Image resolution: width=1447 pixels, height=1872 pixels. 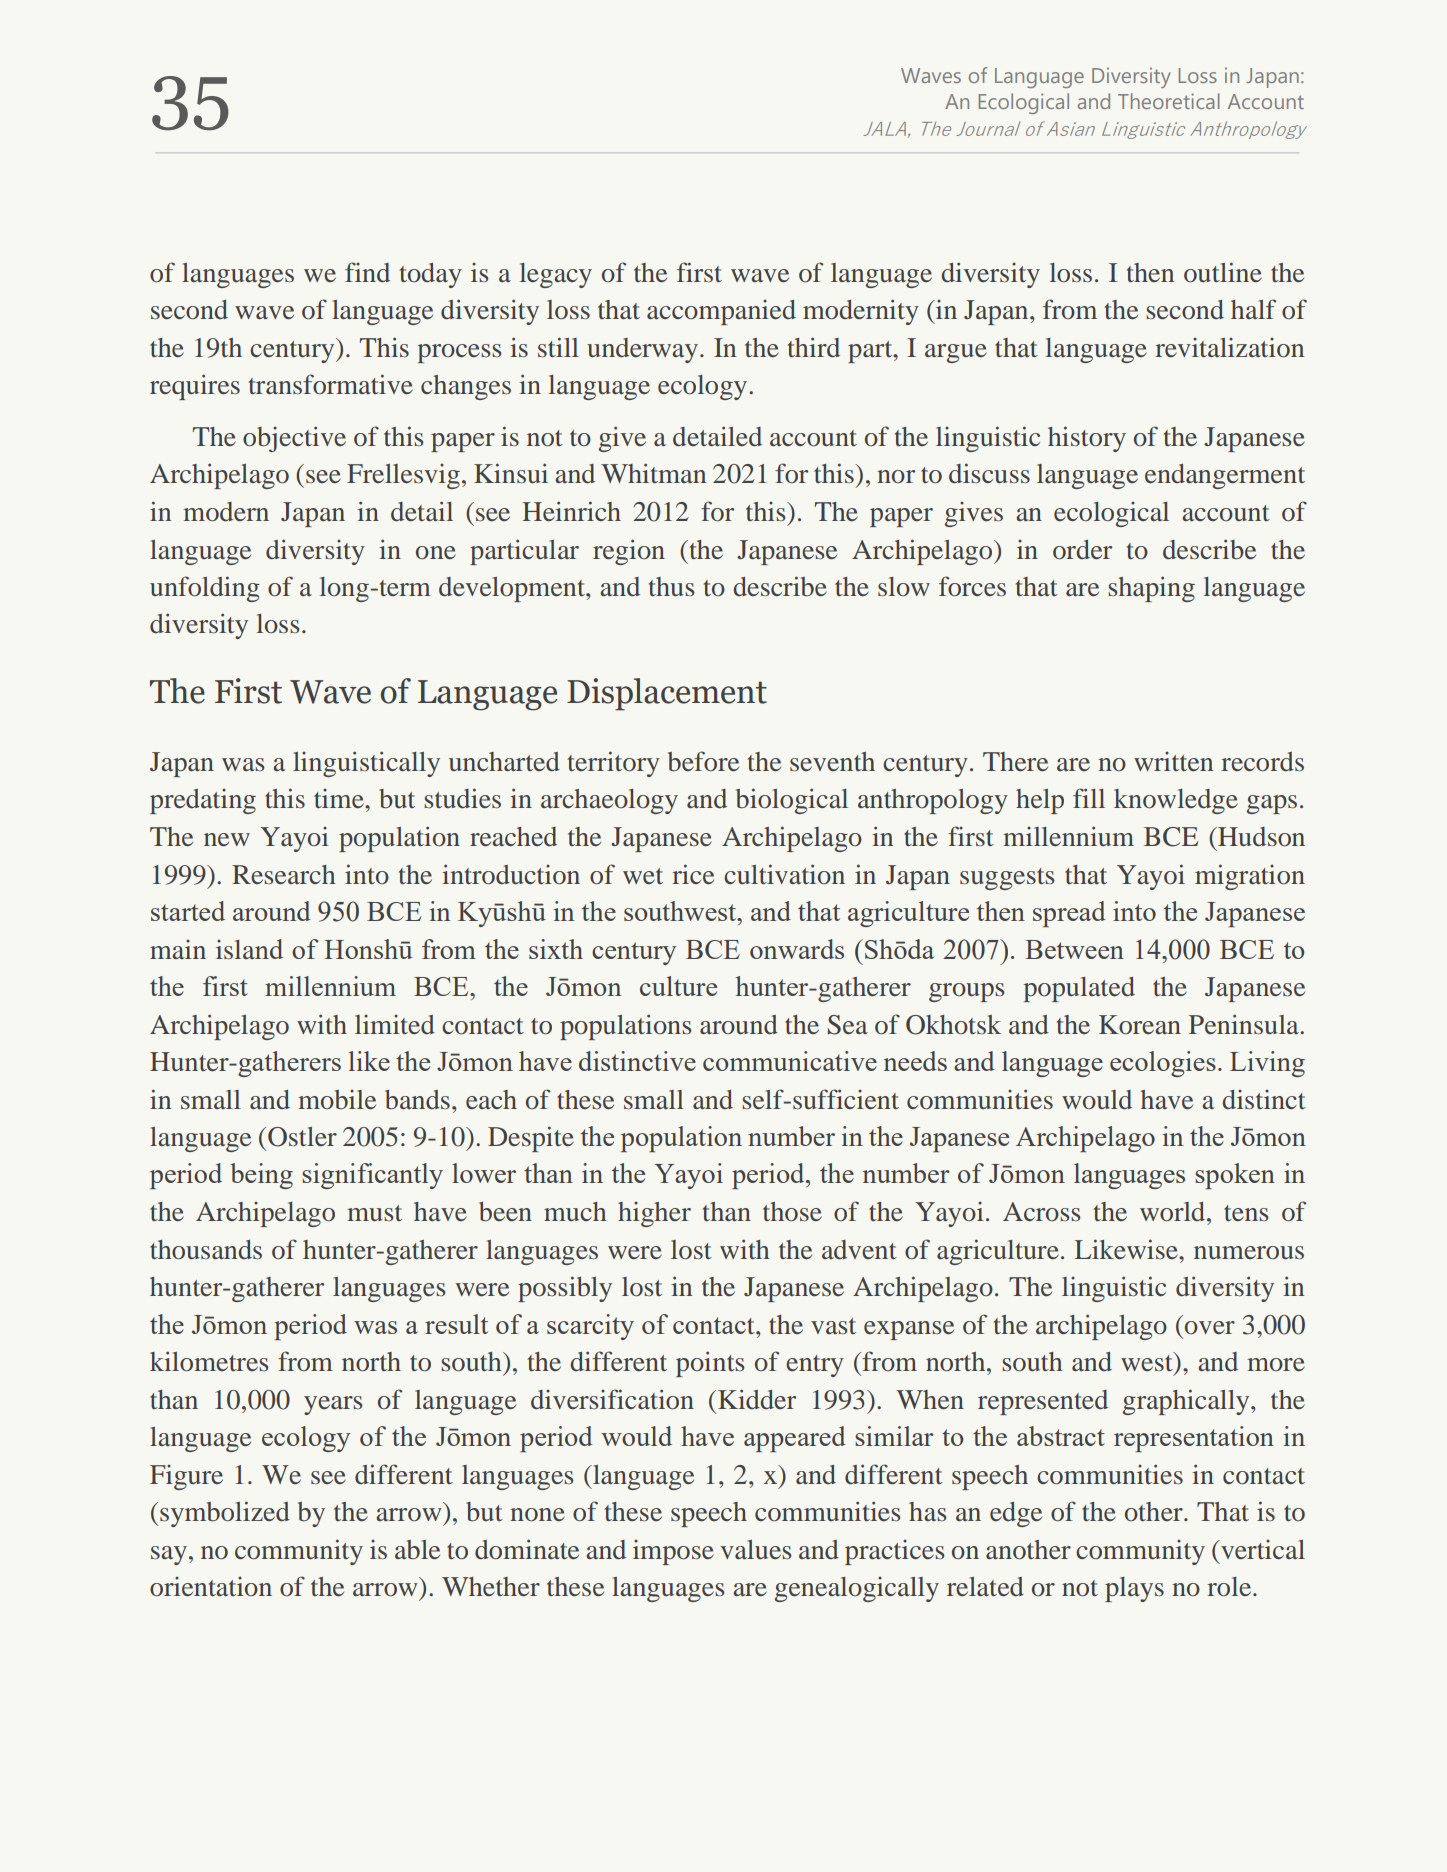 What do you see at coordinates (284, 875) in the image?
I see `Research` at bounding box center [284, 875].
